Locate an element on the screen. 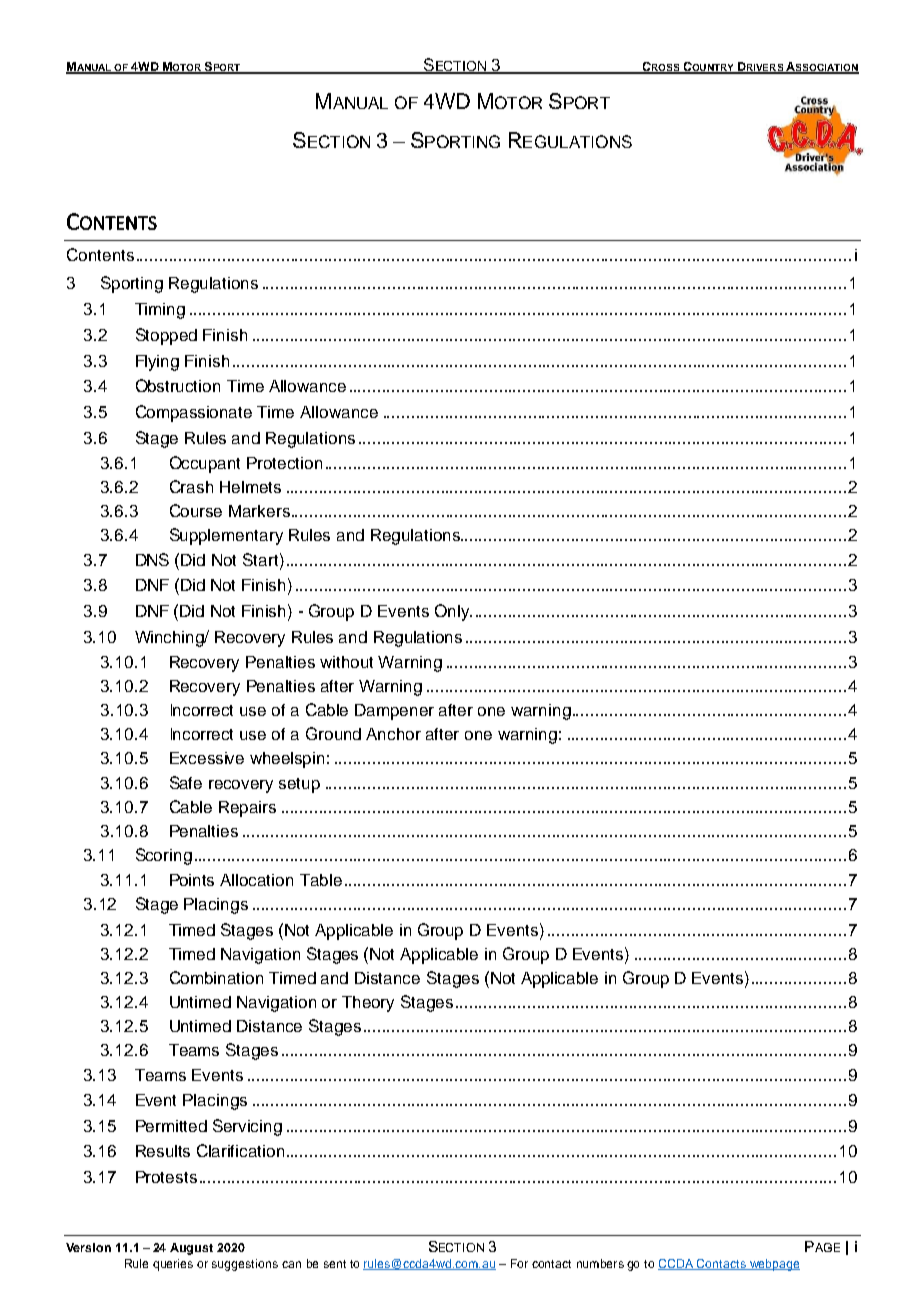 The height and width of the screenshot is (1308, 924). Safe is located at coordinates (186, 782).
